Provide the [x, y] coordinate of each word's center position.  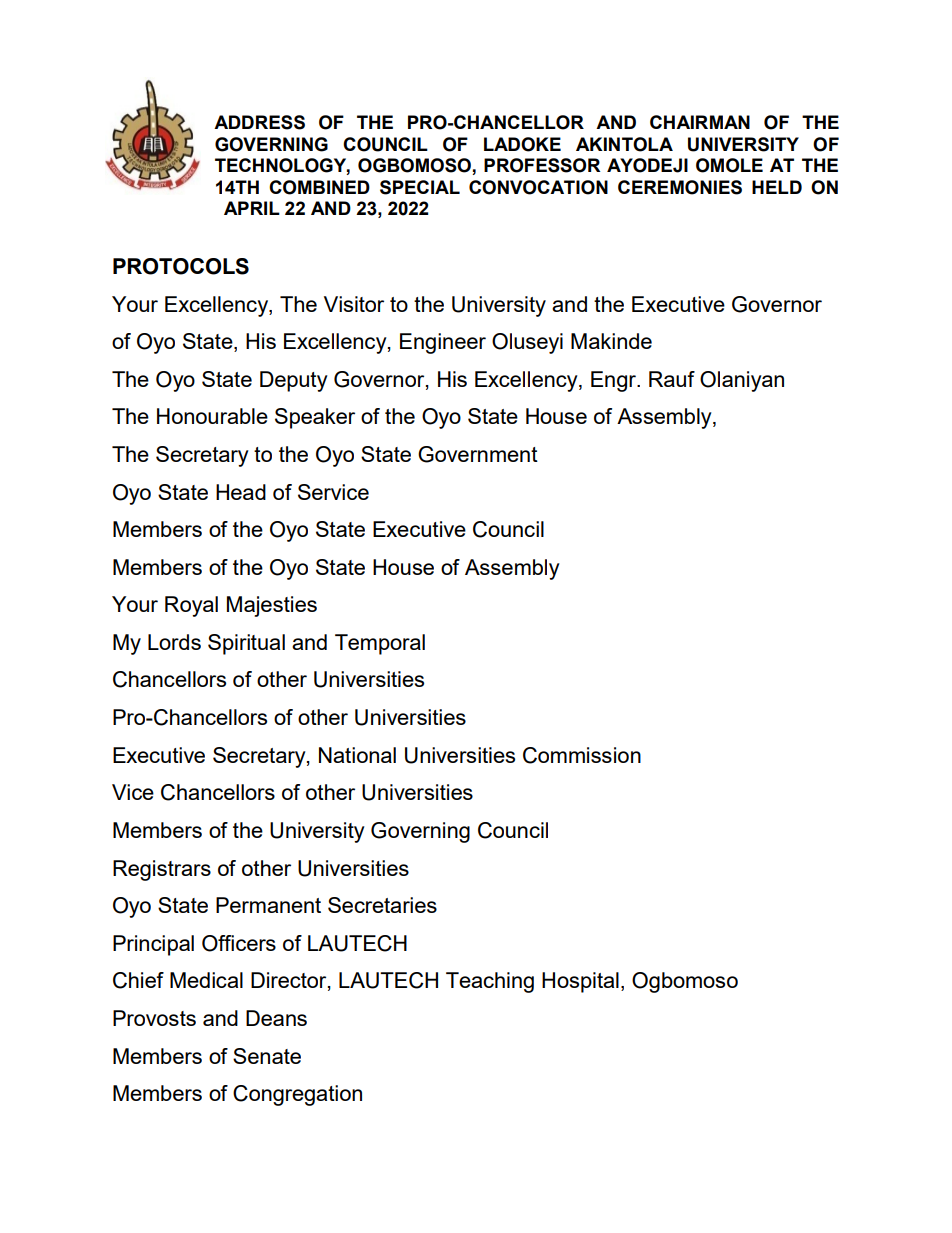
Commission [582, 755]
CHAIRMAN [700, 122]
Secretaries [382, 905]
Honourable [212, 416]
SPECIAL [420, 187]
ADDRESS [259, 122]
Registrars [162, 870]
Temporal [380, 644]
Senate [267, 1056]
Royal [191, 606]
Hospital [580, 982]
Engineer [443, 343]
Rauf [672, 379]
